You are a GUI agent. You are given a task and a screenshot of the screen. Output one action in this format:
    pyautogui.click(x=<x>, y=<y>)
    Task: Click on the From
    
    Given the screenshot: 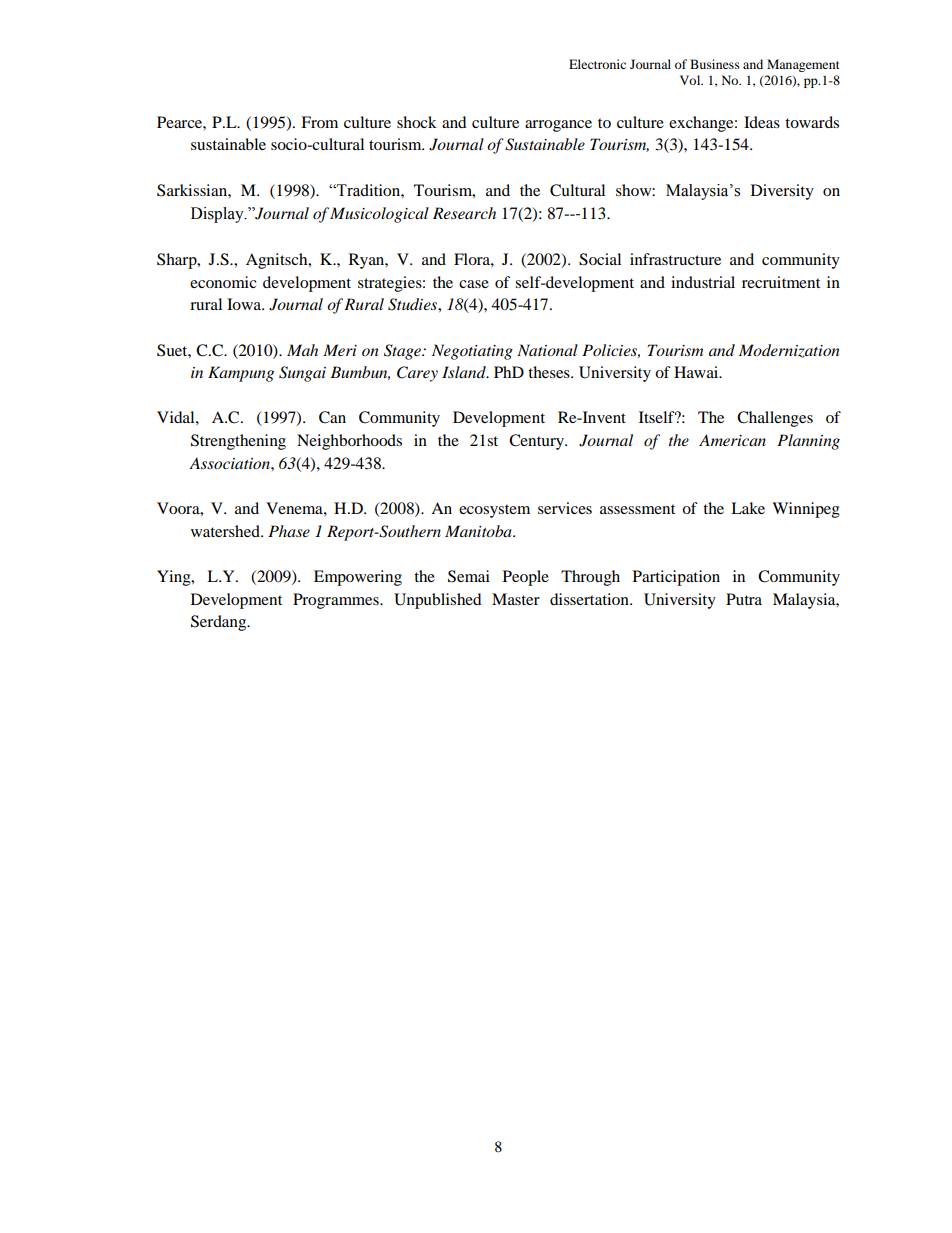 What is the action you would take?
    pyautogui.click(x=319, y=122)
